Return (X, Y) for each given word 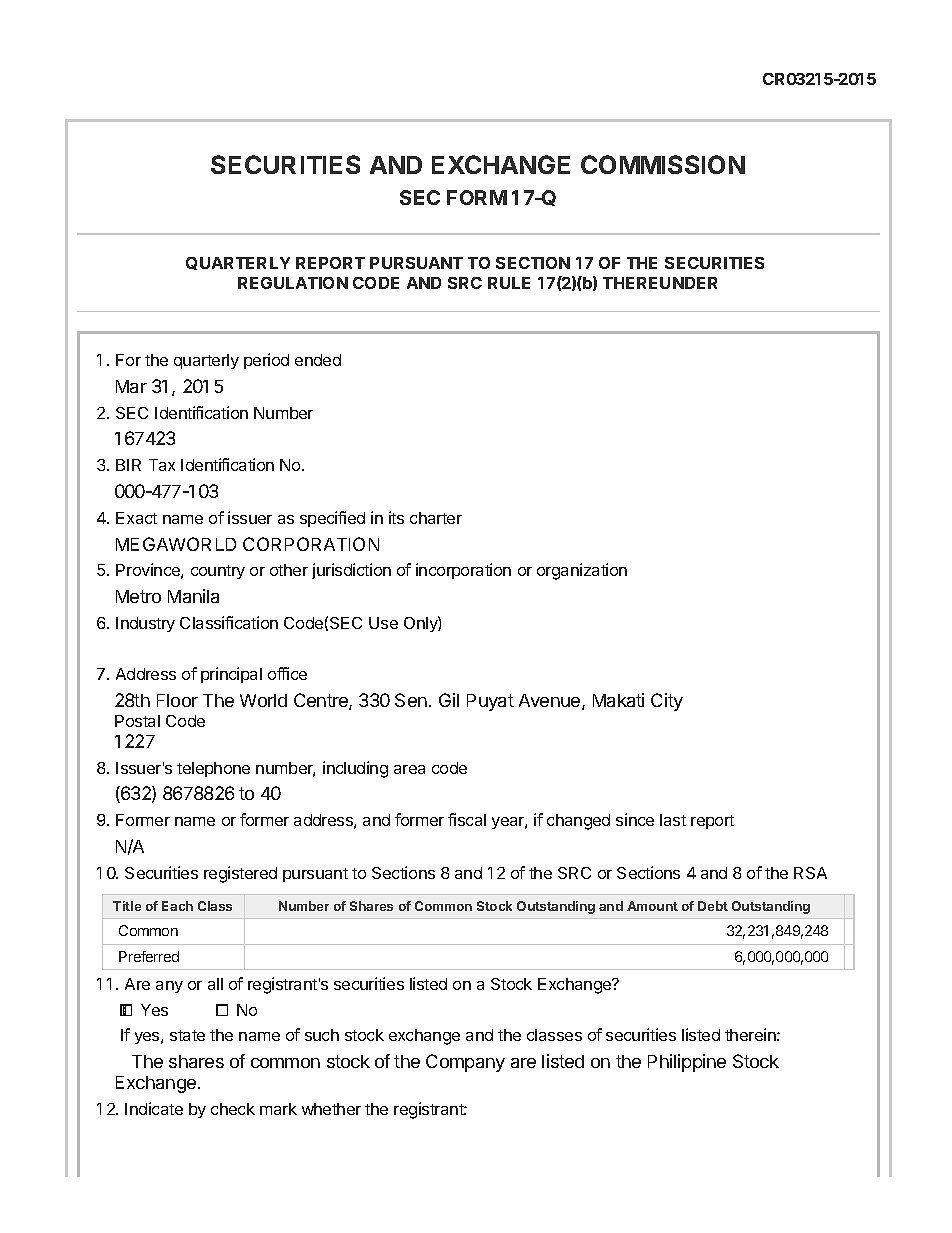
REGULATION (293, 283)
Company (465, 1063)
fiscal (467, 819)
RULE (509, 283)
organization (582, 571)
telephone (213, 769)
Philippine (687, 1063)
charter (436, 518)
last (673, 820)
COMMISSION (663, 164)
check (233, 1109)
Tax (162, 465)
